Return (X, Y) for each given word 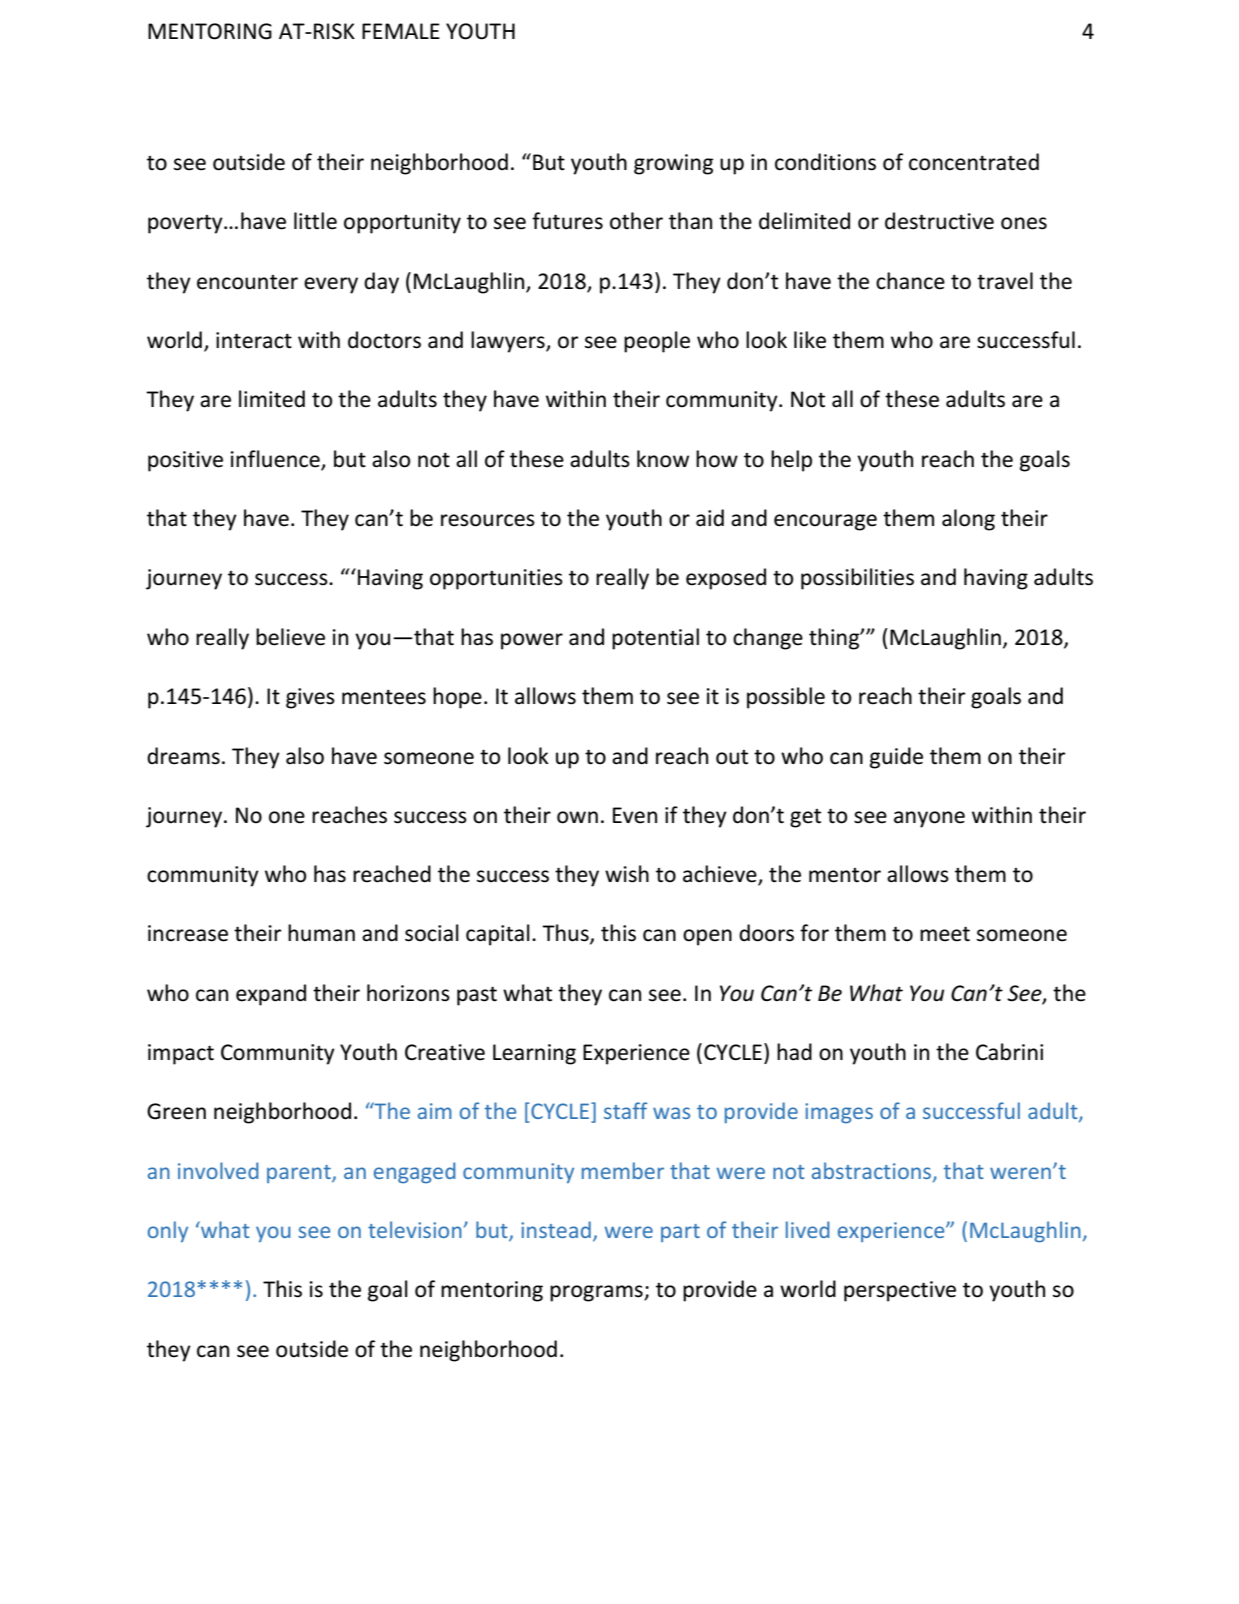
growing (673, 164)
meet (945, 934)
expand (271, 995)
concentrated (974, 162)
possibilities (857, 579)
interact (254, 340)
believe (290, 637)
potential (655, 639)
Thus (566, 934)
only (168, 1231)
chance (910, 281)
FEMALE (401, 31)
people (657, 342)
